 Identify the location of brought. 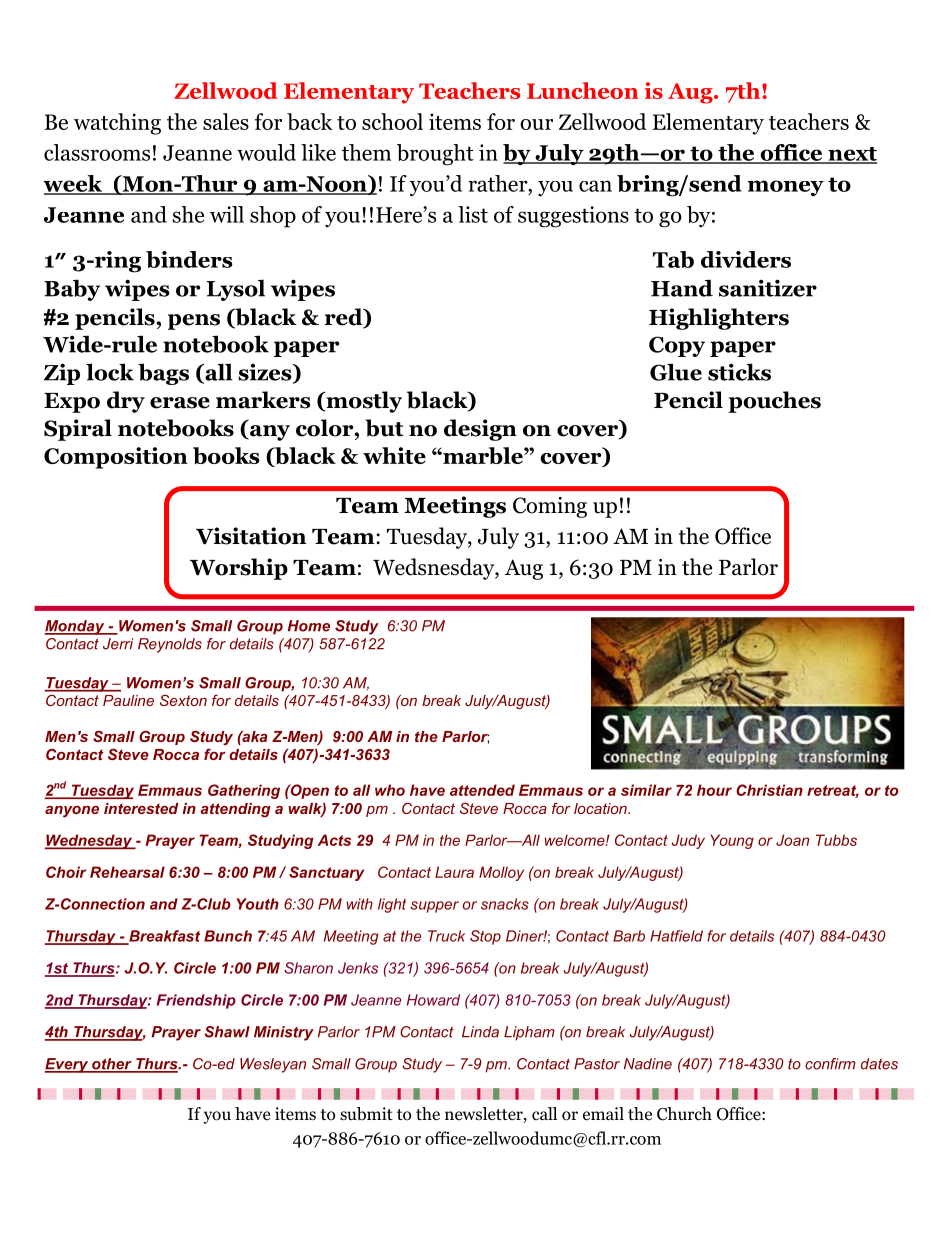
(435, 155).
